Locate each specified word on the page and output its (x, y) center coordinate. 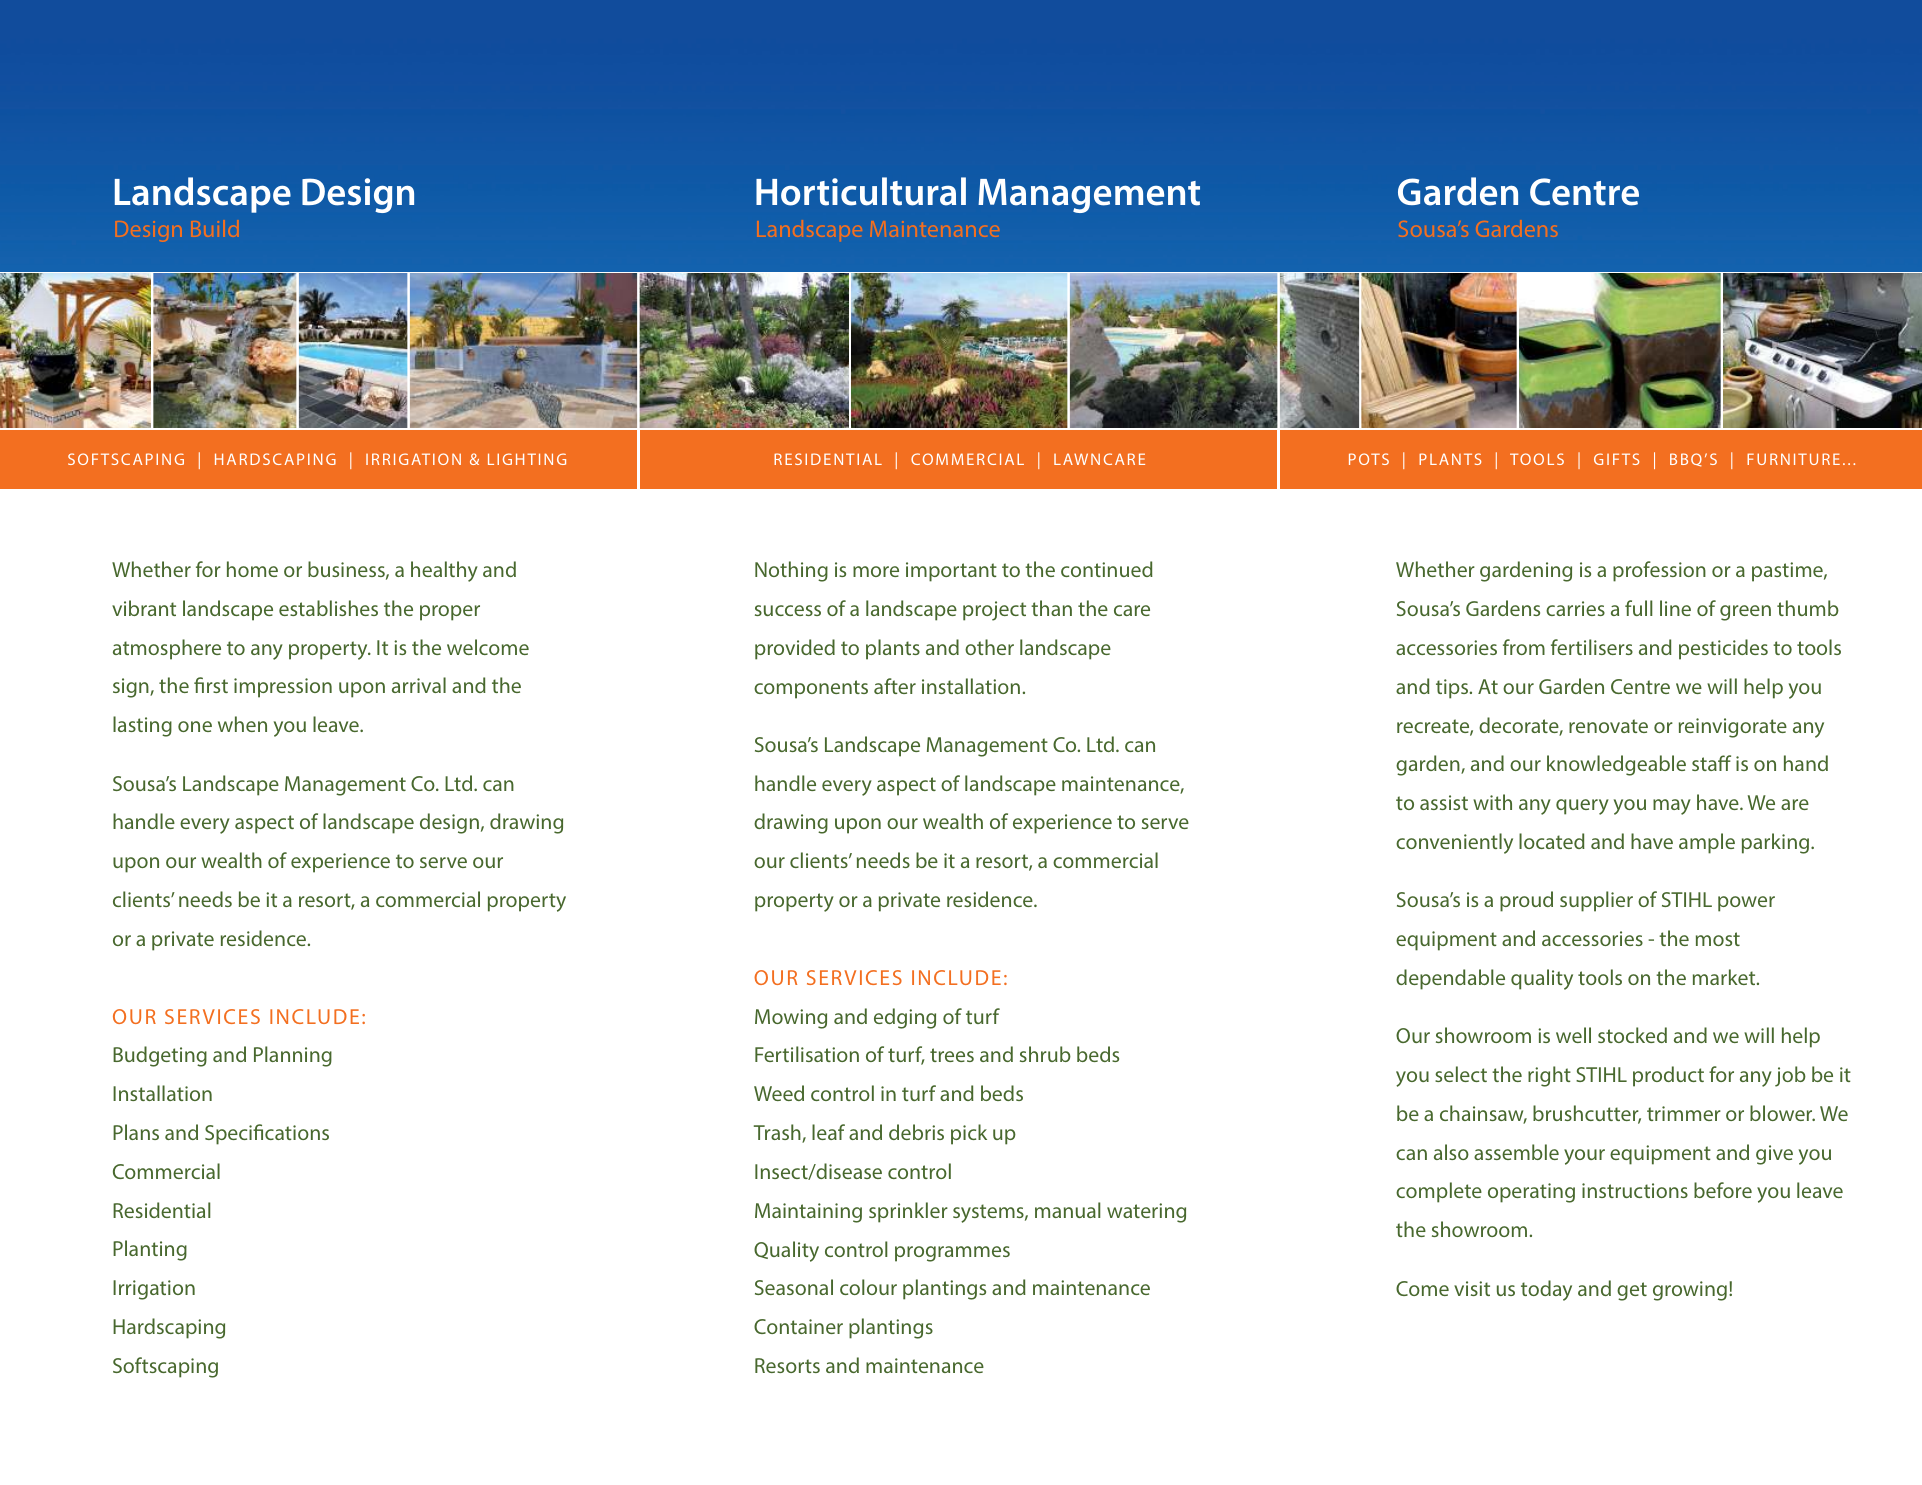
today (1546, 1290)
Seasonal (794, 1287)
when (242, 724)
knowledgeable (1616, 765)
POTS (1369, 459)
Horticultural (861, 191)
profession (1659, 571)
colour (868, 1287)
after (895, 686)
